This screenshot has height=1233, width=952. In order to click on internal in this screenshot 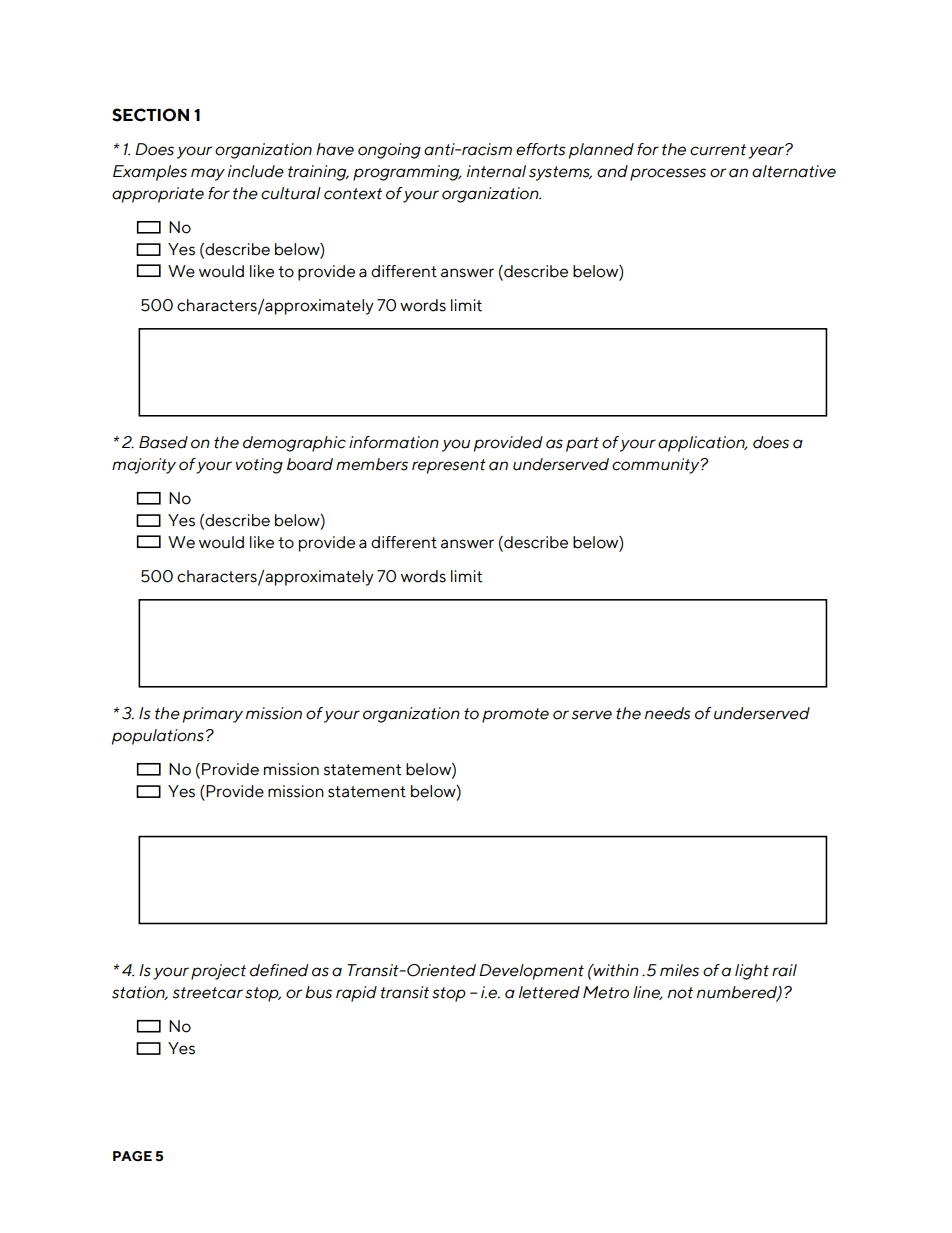, I will do `click(496, 171)`.
